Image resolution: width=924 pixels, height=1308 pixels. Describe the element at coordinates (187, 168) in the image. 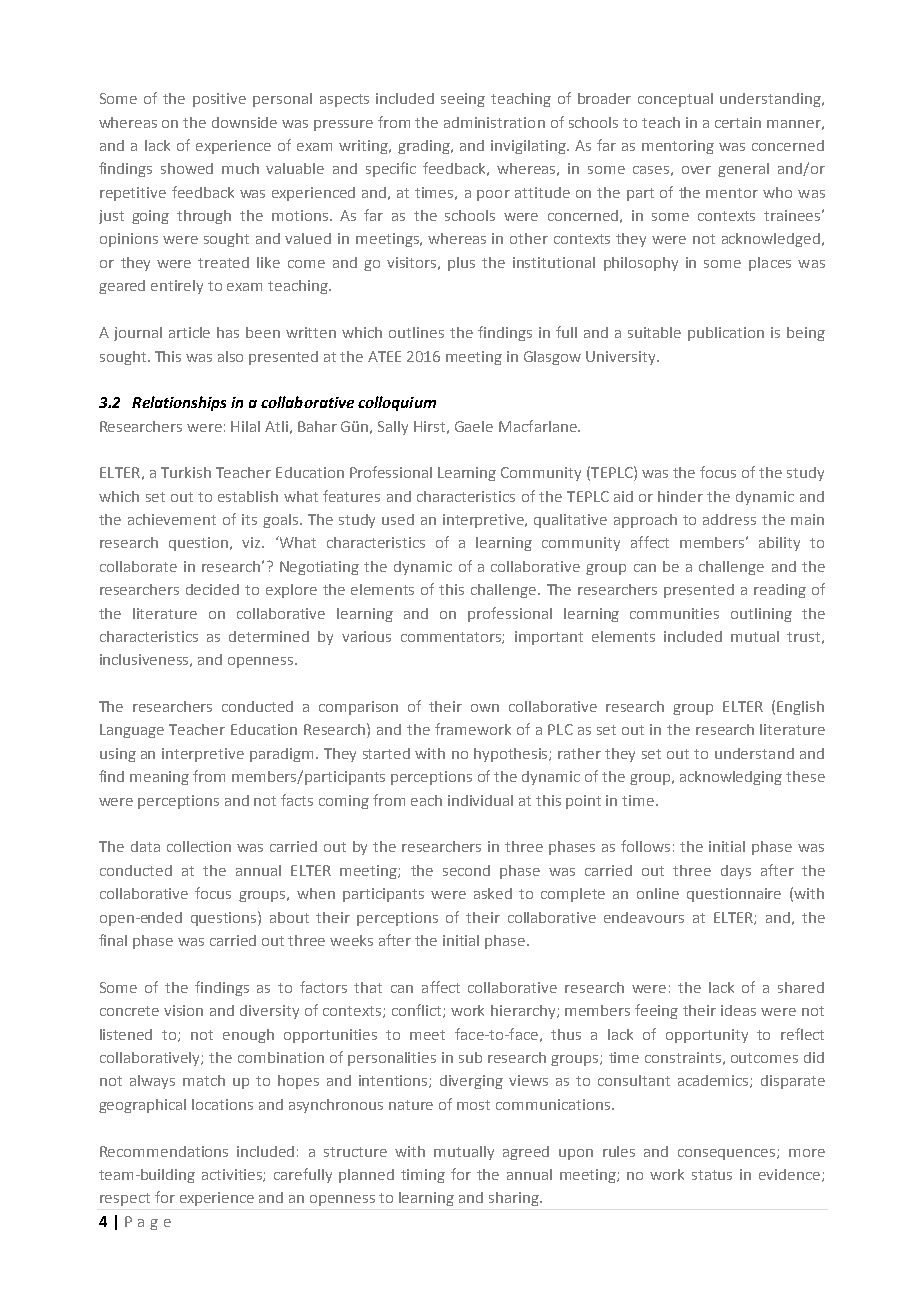

I see `showed` at that location.
